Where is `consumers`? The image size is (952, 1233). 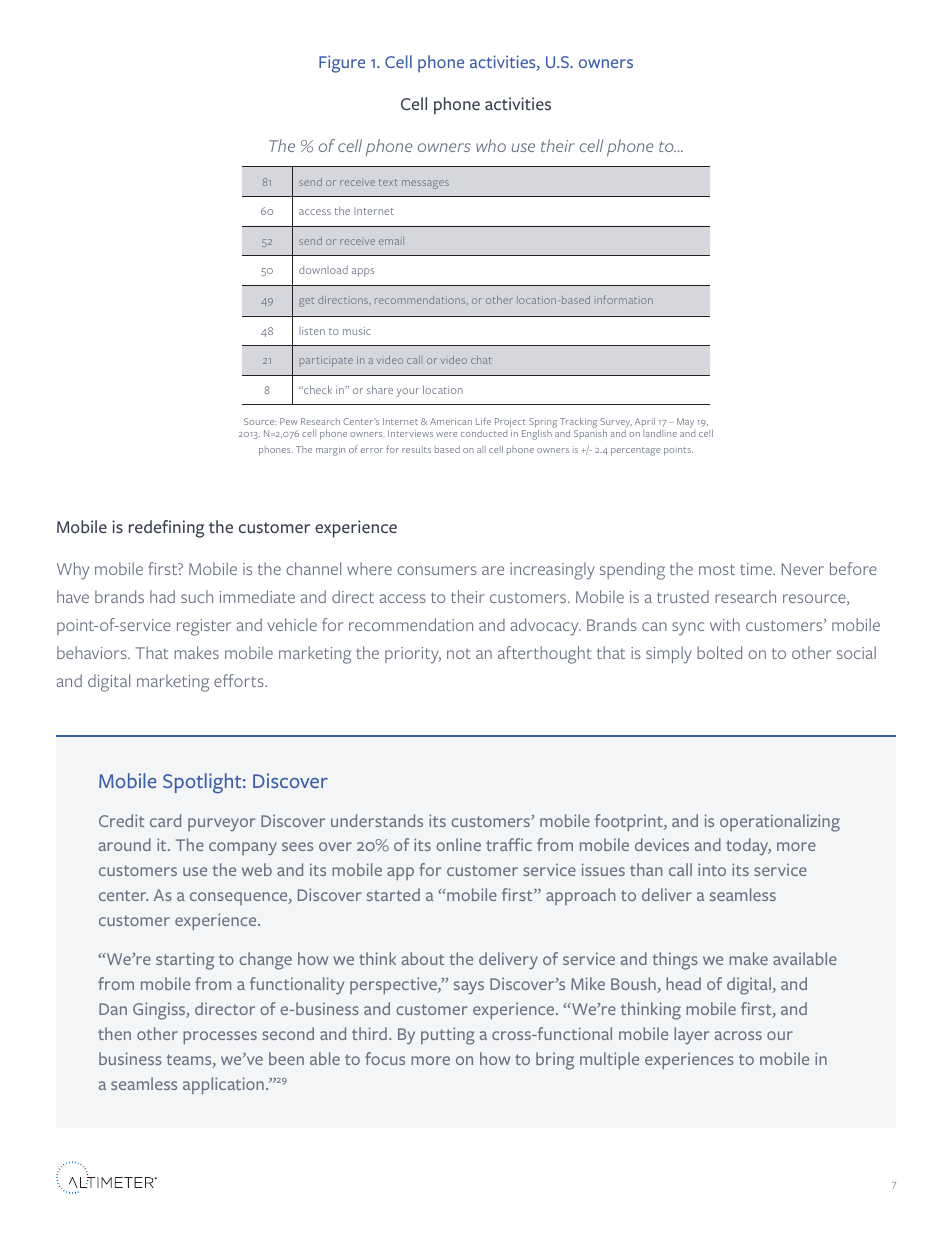
consumers is located at coordinates (437, 570).
